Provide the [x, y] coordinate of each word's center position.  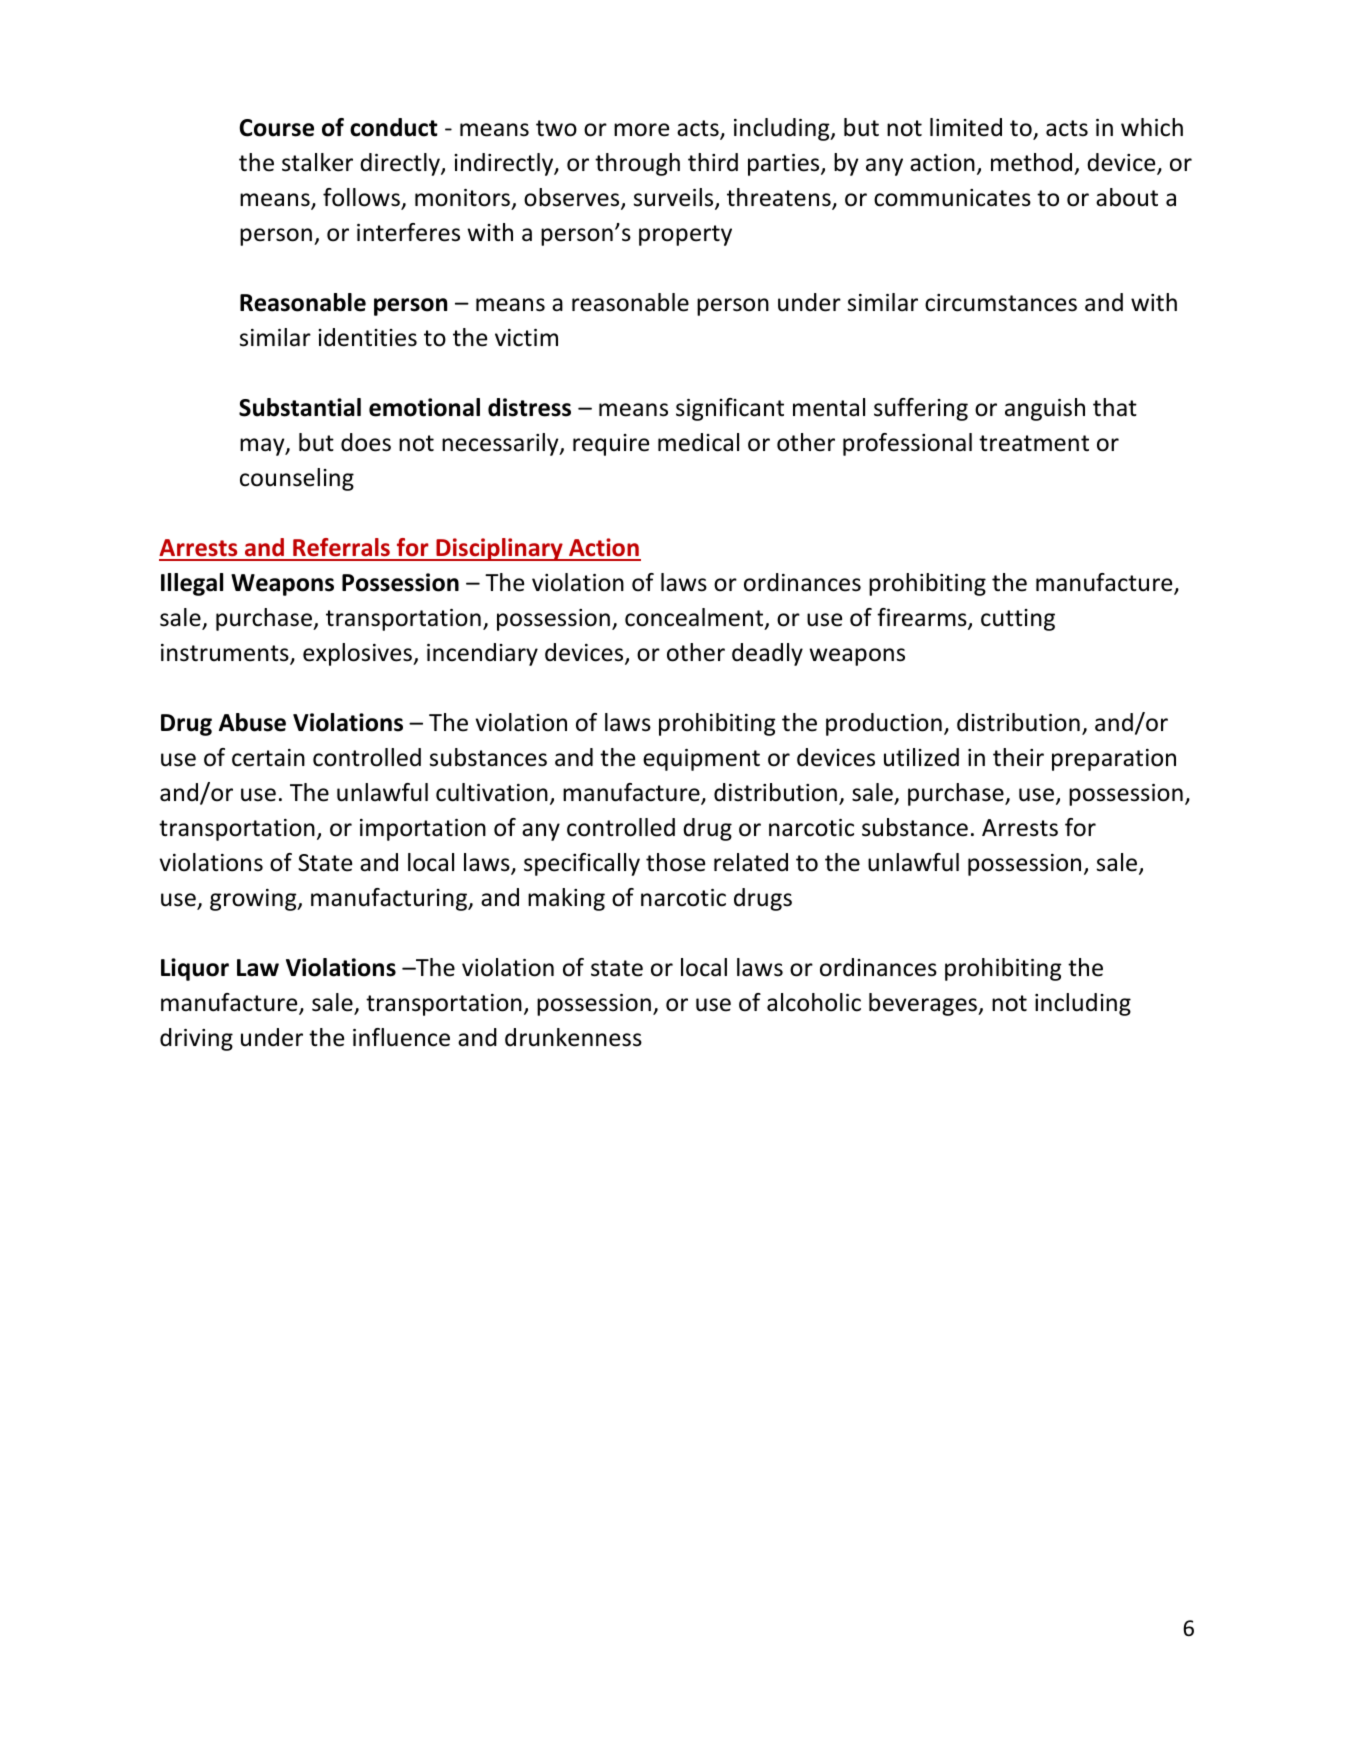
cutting [1018, 620]
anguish [1045, 409]
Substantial [300, 407]
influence [401, 1037]
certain [268, 758]
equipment [701, 760]
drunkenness [573, 1037]
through [637, 164]
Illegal [192, 584]
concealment [695, 618]
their [1018, 757]
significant [730, 409]
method [1031, 162]
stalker [317, 162]
